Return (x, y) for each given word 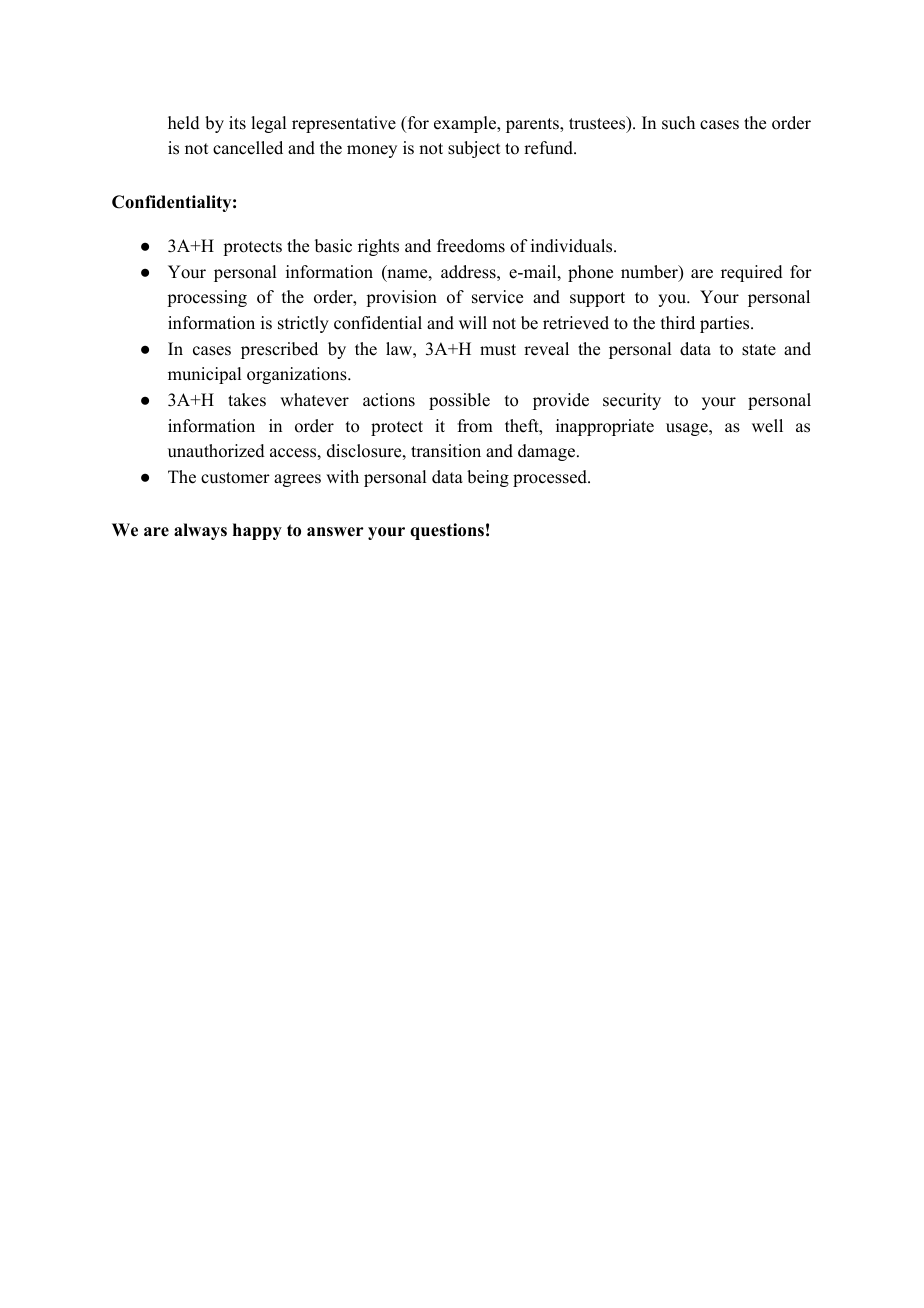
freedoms (471, 246)
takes (247, 400)
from (475, 426)
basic (333, 246)
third (678, 323)
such (678, 123)
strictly (303, 324)
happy (257, 531)
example (466, 124)
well (767, 426)
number (650, 273)
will (473, 322)
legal (268, 124)
